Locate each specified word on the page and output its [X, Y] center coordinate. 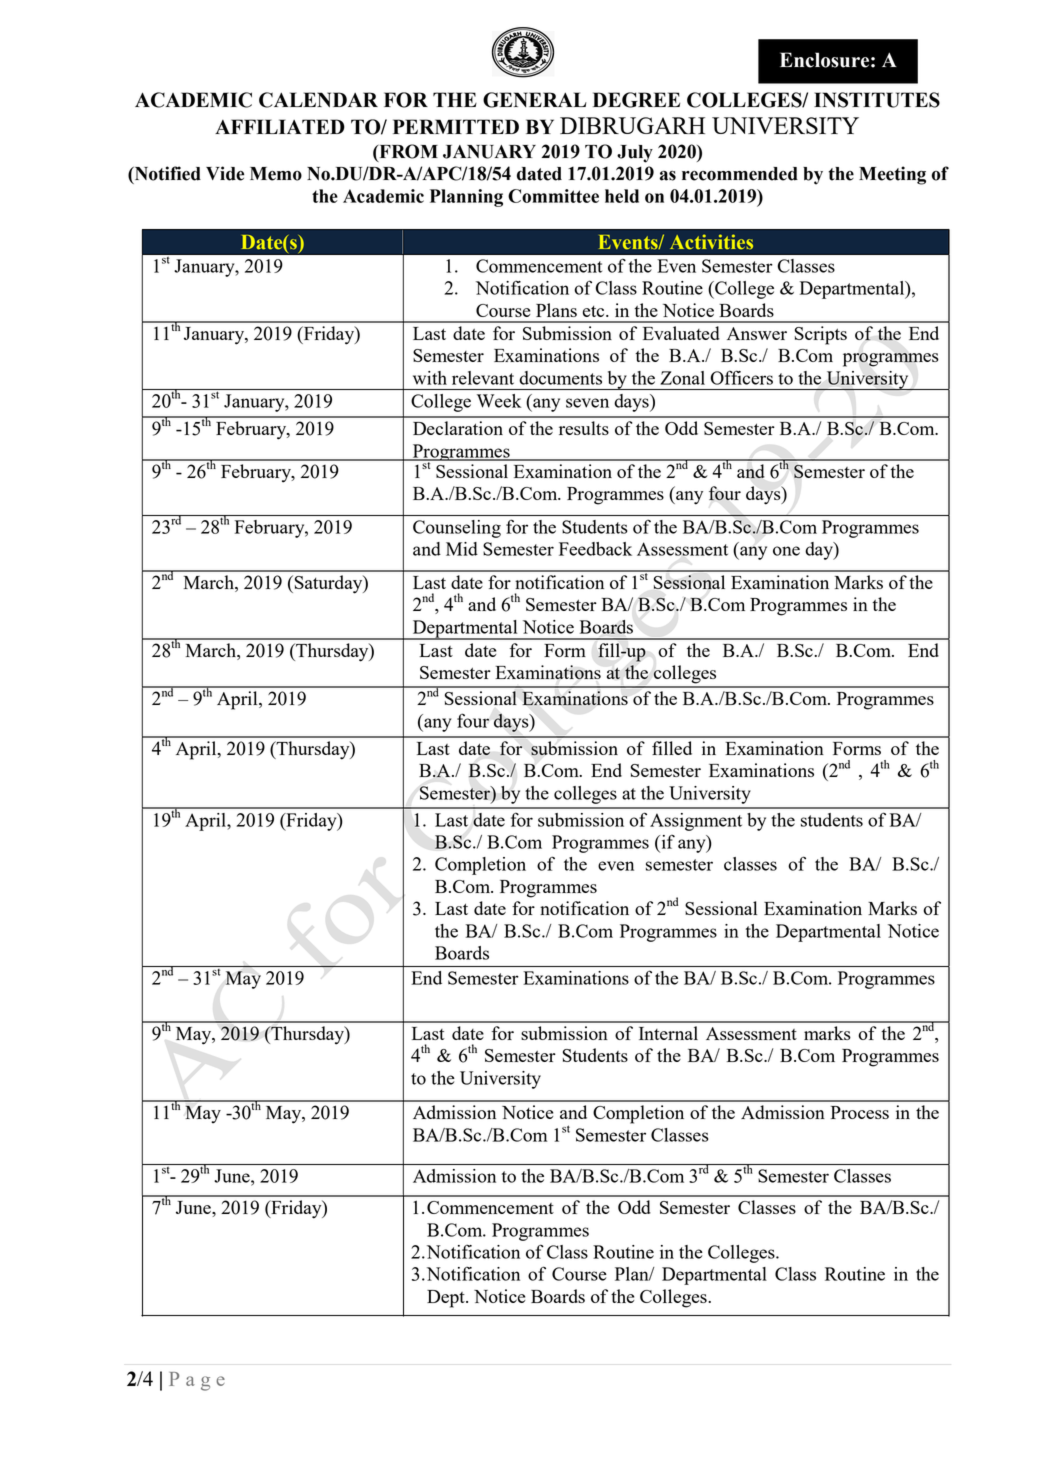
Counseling [457, 529]
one [786, 551]
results [584, 428]
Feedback [595, 549]
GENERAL [535, 100]
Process [860, 1112]
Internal [668, 1033]
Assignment [696, 822]
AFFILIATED [280, 126]
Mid [462, 549]
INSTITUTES [877, 100]
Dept [447, 1299]
